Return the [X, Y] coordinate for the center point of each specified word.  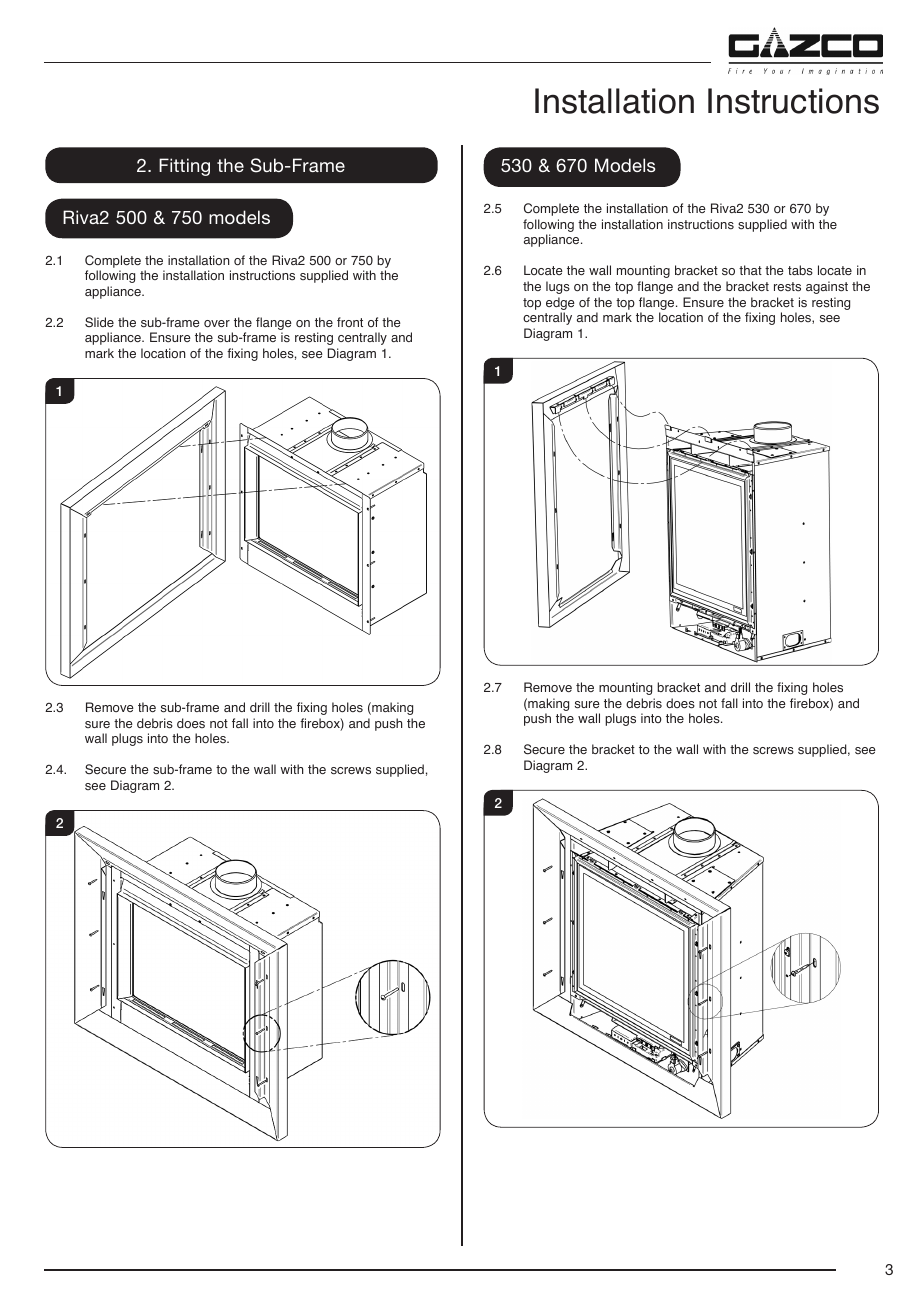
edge [560, 303]
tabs [800, 270]
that [750, 270]
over [217, 323]
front [350, 322]
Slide [99, 322]
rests [787, 287]
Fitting [184, 167]
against [827, 287]
